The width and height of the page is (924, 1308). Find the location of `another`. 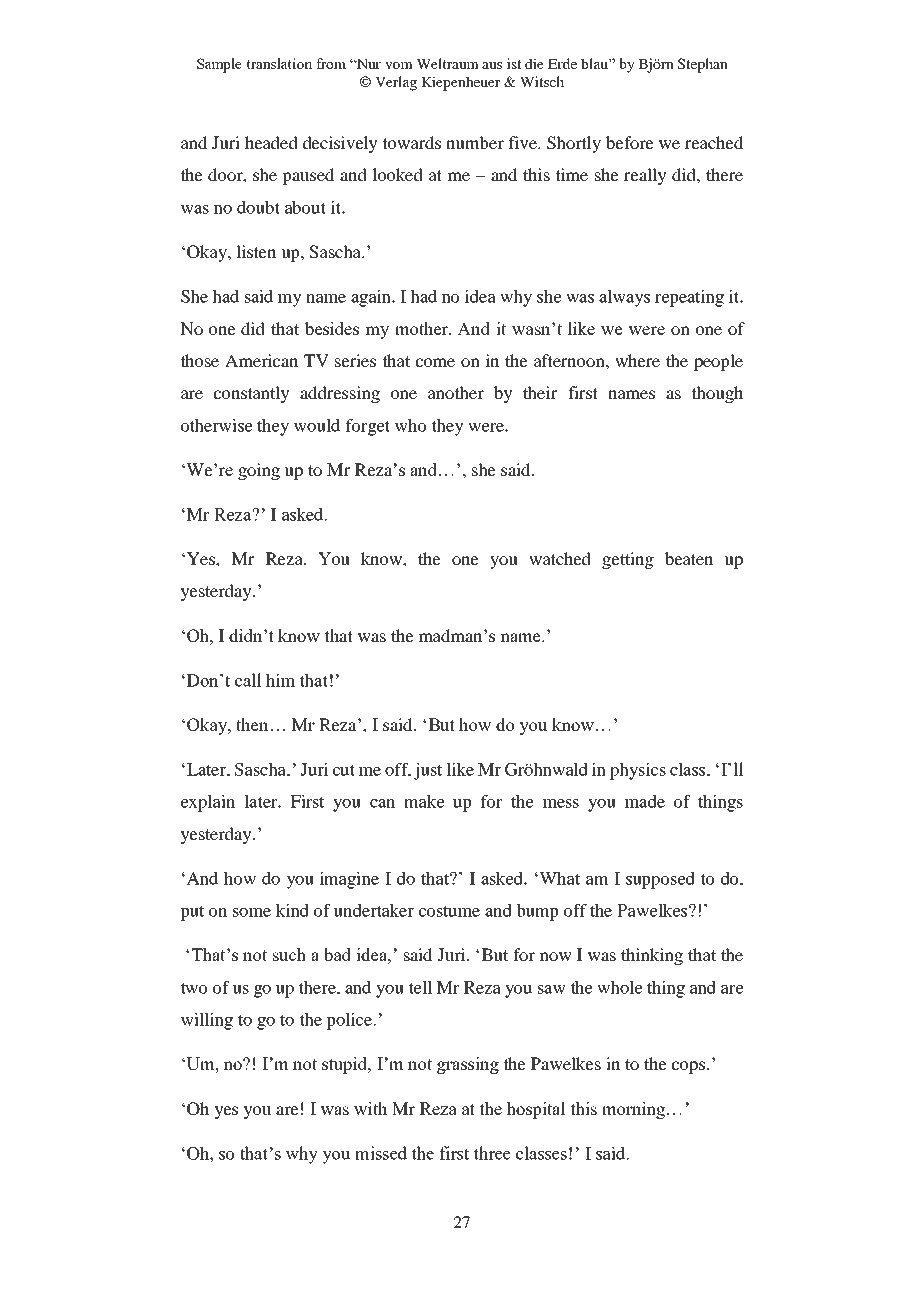

another is located at coordinates (456, 392).
